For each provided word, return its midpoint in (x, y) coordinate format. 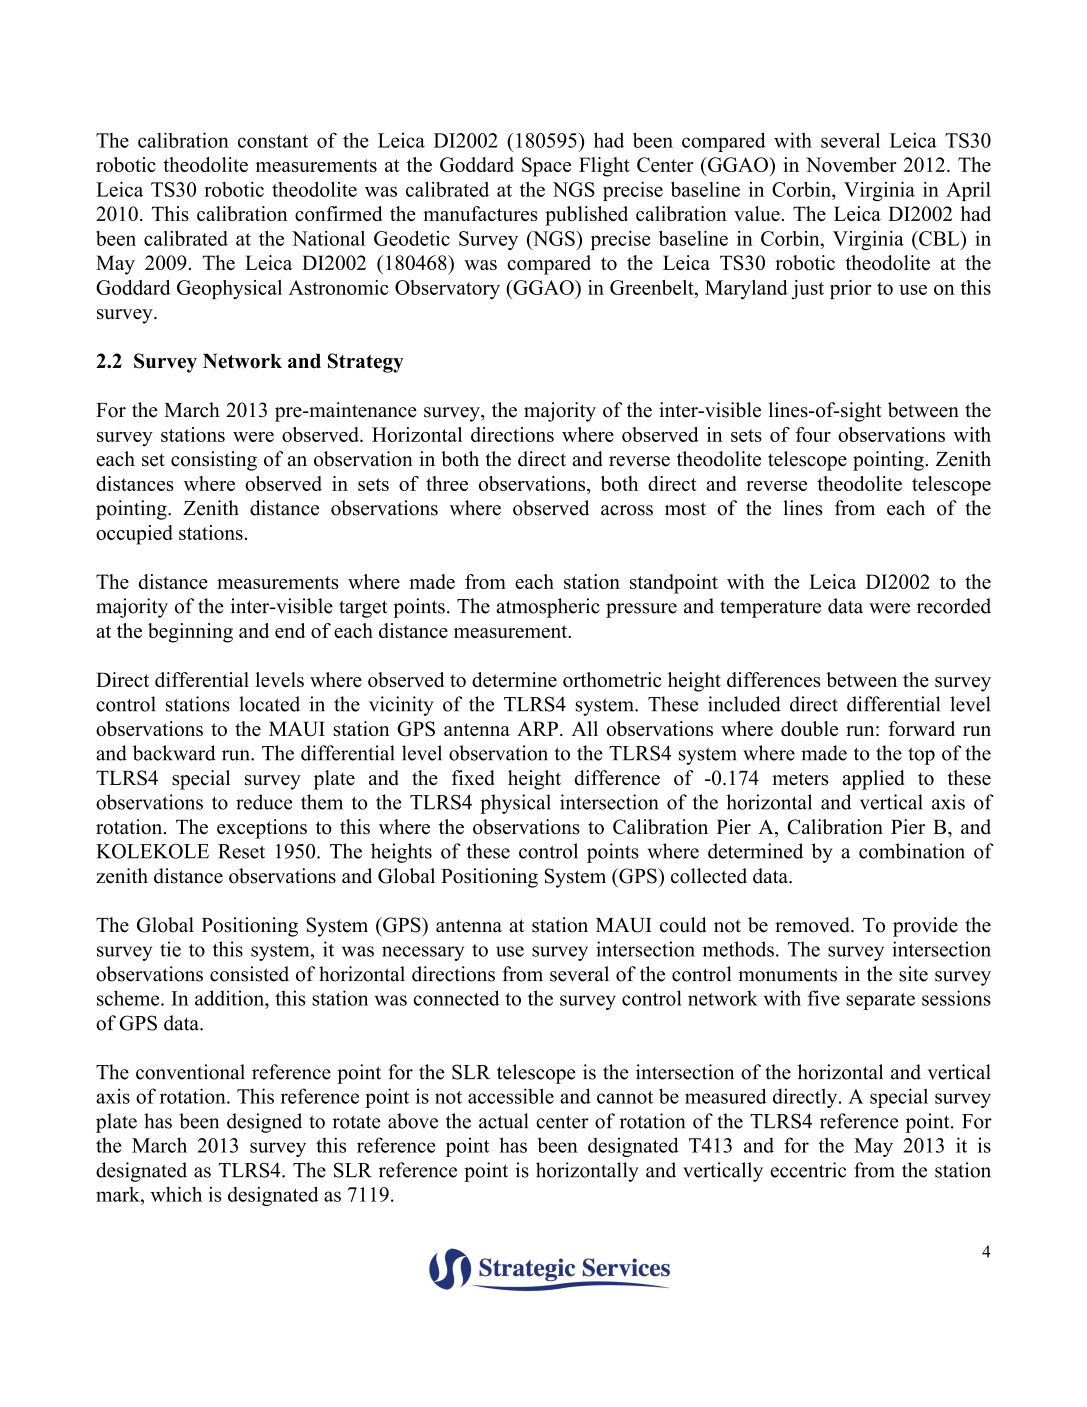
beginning (190, 633)
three (447, 483)
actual (503, 1121)
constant (273, 141)
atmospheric (548, 608)
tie (170, 949)
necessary (423, 953)
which (176, 1194)
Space (546, 167)
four (813, 434)
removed (813, 925)
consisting (214, 461)
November (851, 164)
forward (921, 728)
